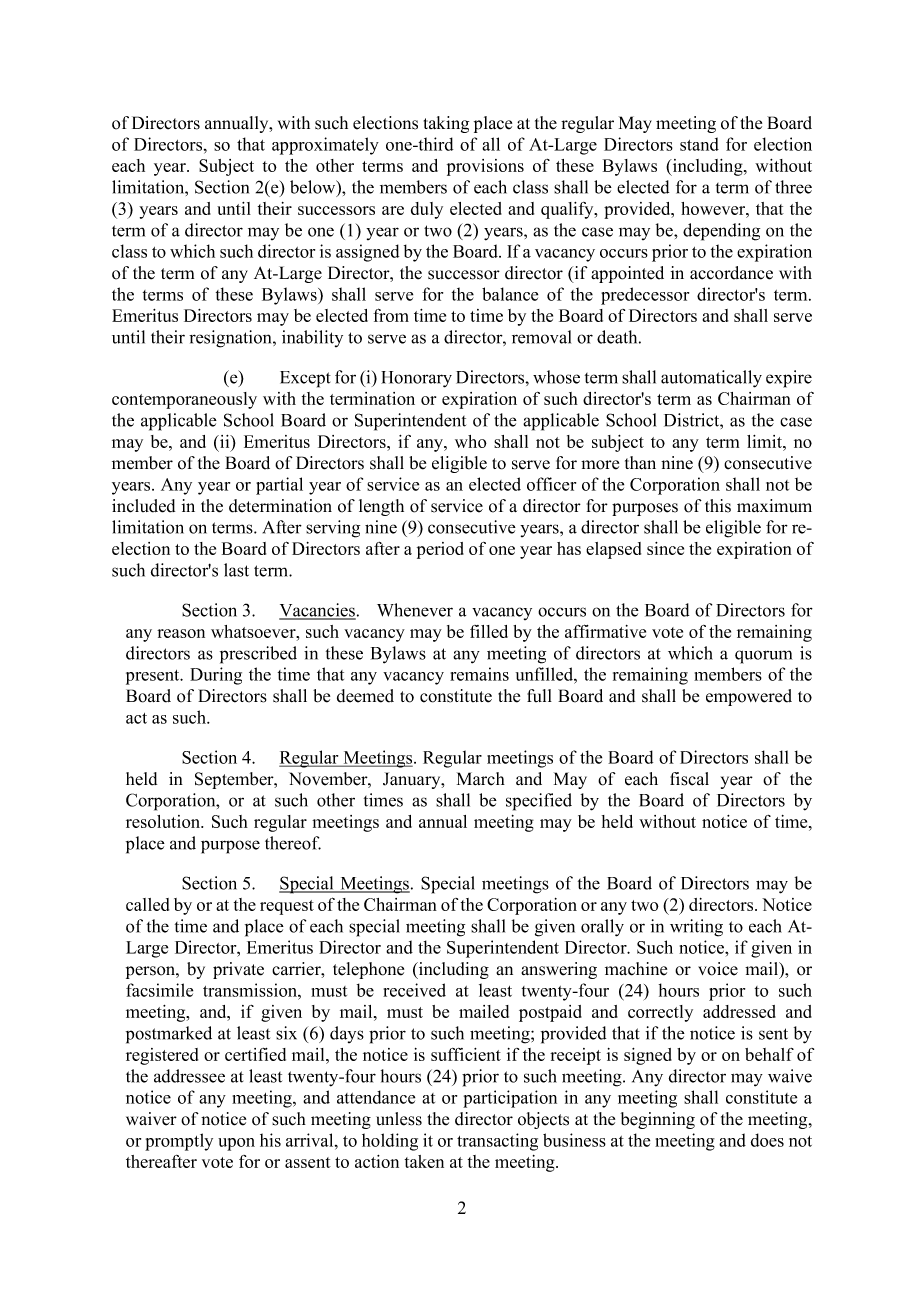  Describe the element at coordinates (325, 146) in the page. I see `approximately` at that location.
